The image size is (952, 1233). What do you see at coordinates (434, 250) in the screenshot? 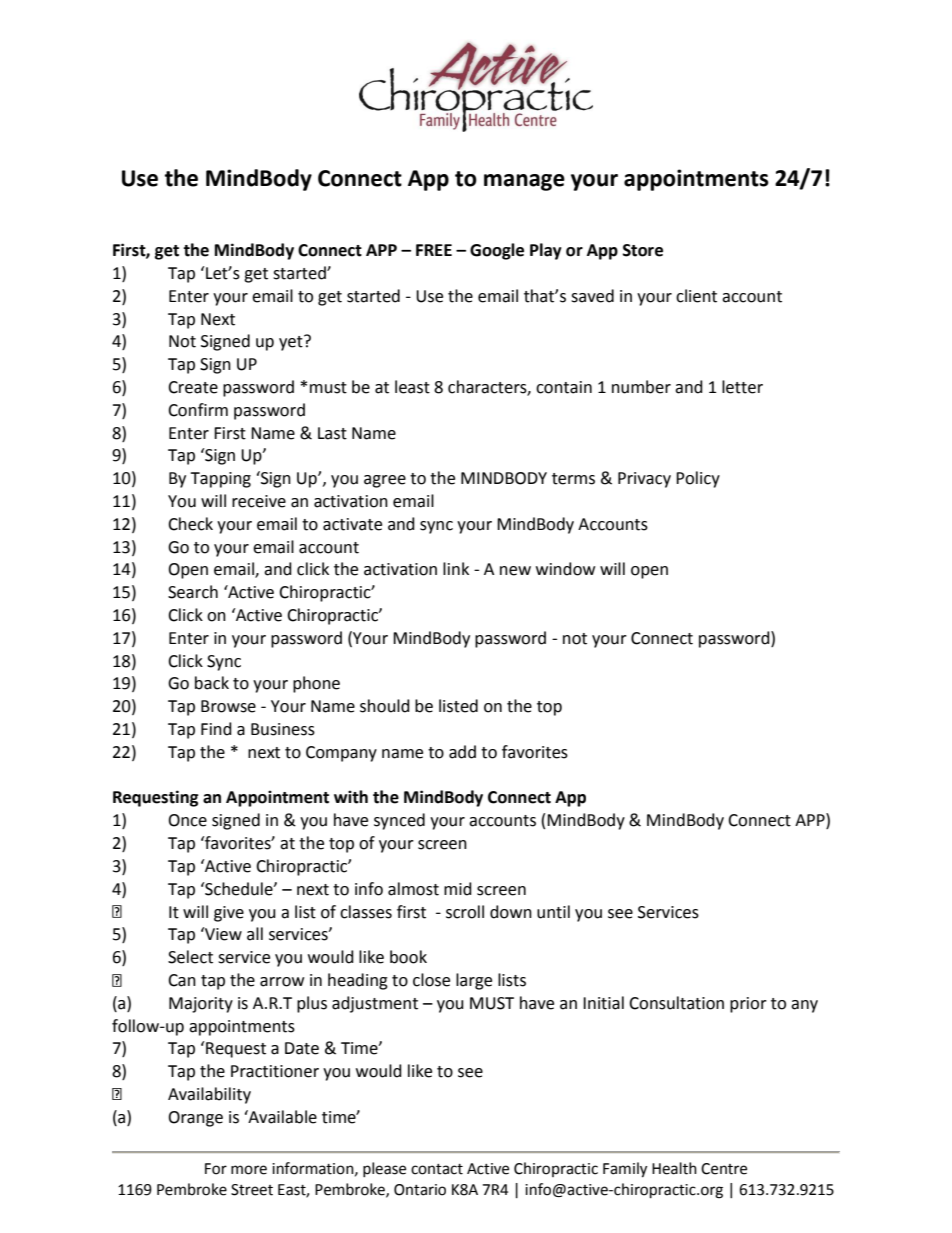
I see `FREE` at bounding box center [434, 250].
